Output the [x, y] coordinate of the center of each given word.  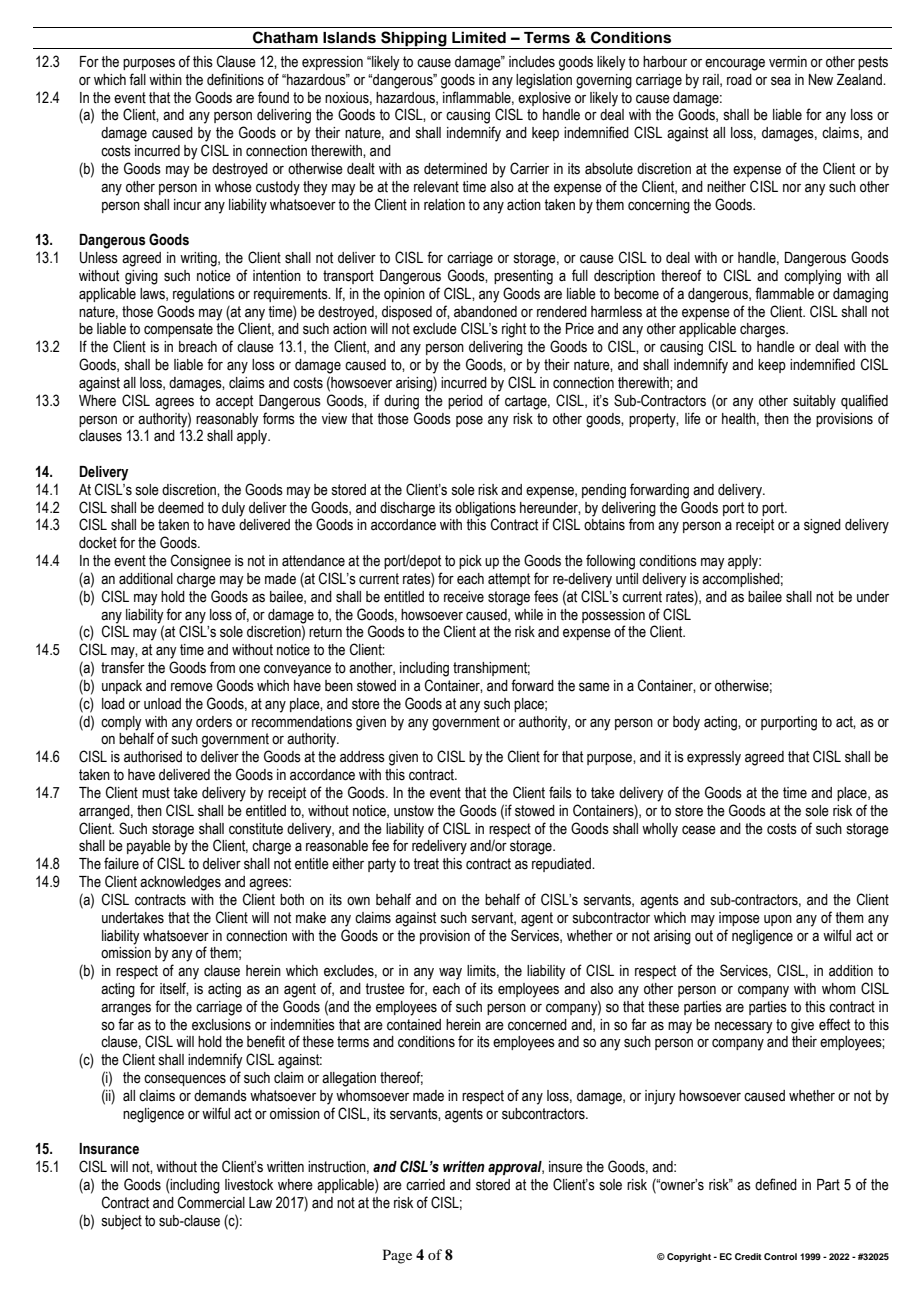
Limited [479, 37]
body [686, 723]
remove [192, 687]
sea [781, 81]
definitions [235, 79]
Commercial [211, 1202]
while [528, 615]
